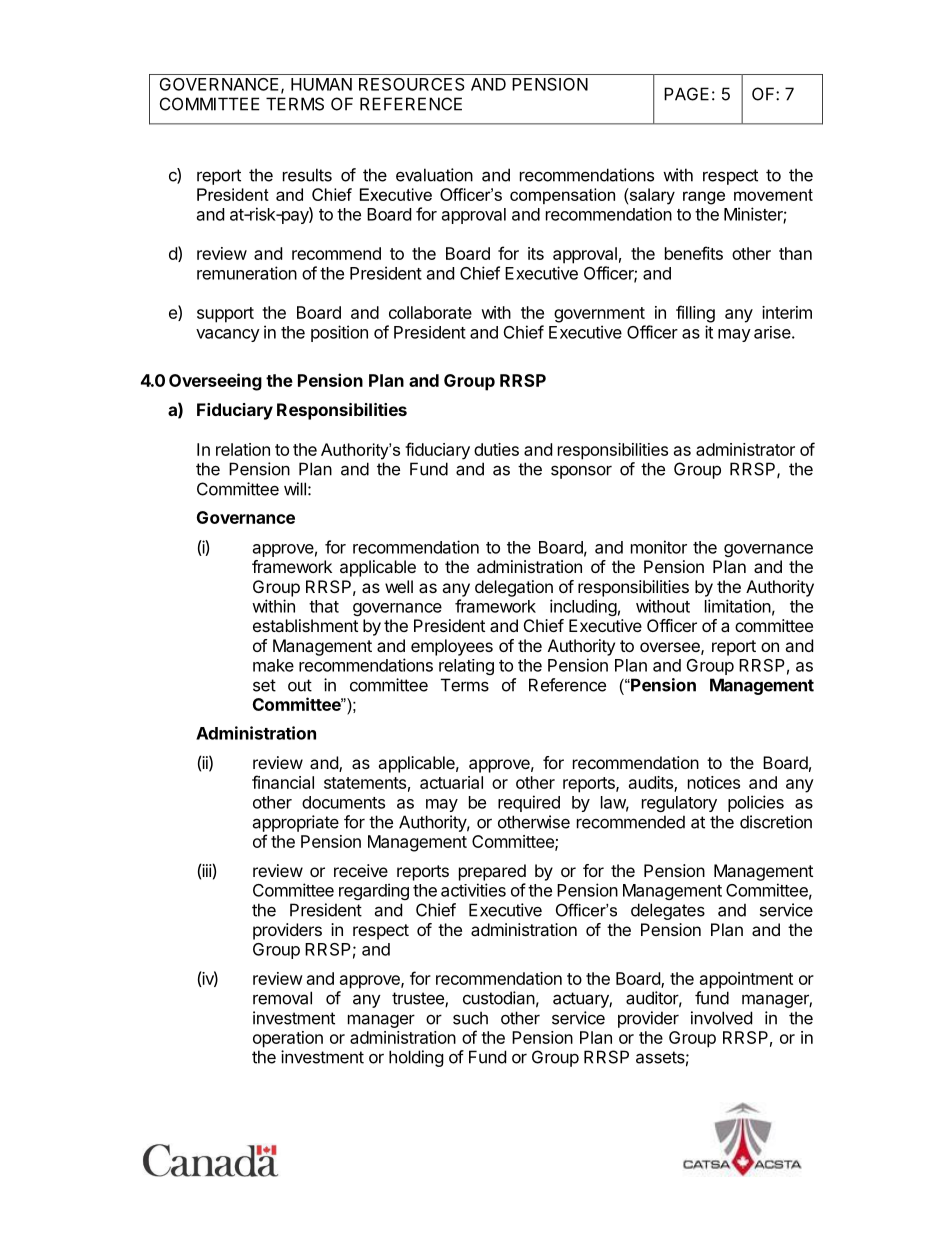 This screenshot has width=952, height=1233. What do you see at coordinates (738, 606) in the screenshot?
I see `limitation` at bounding box center [738, 606].
